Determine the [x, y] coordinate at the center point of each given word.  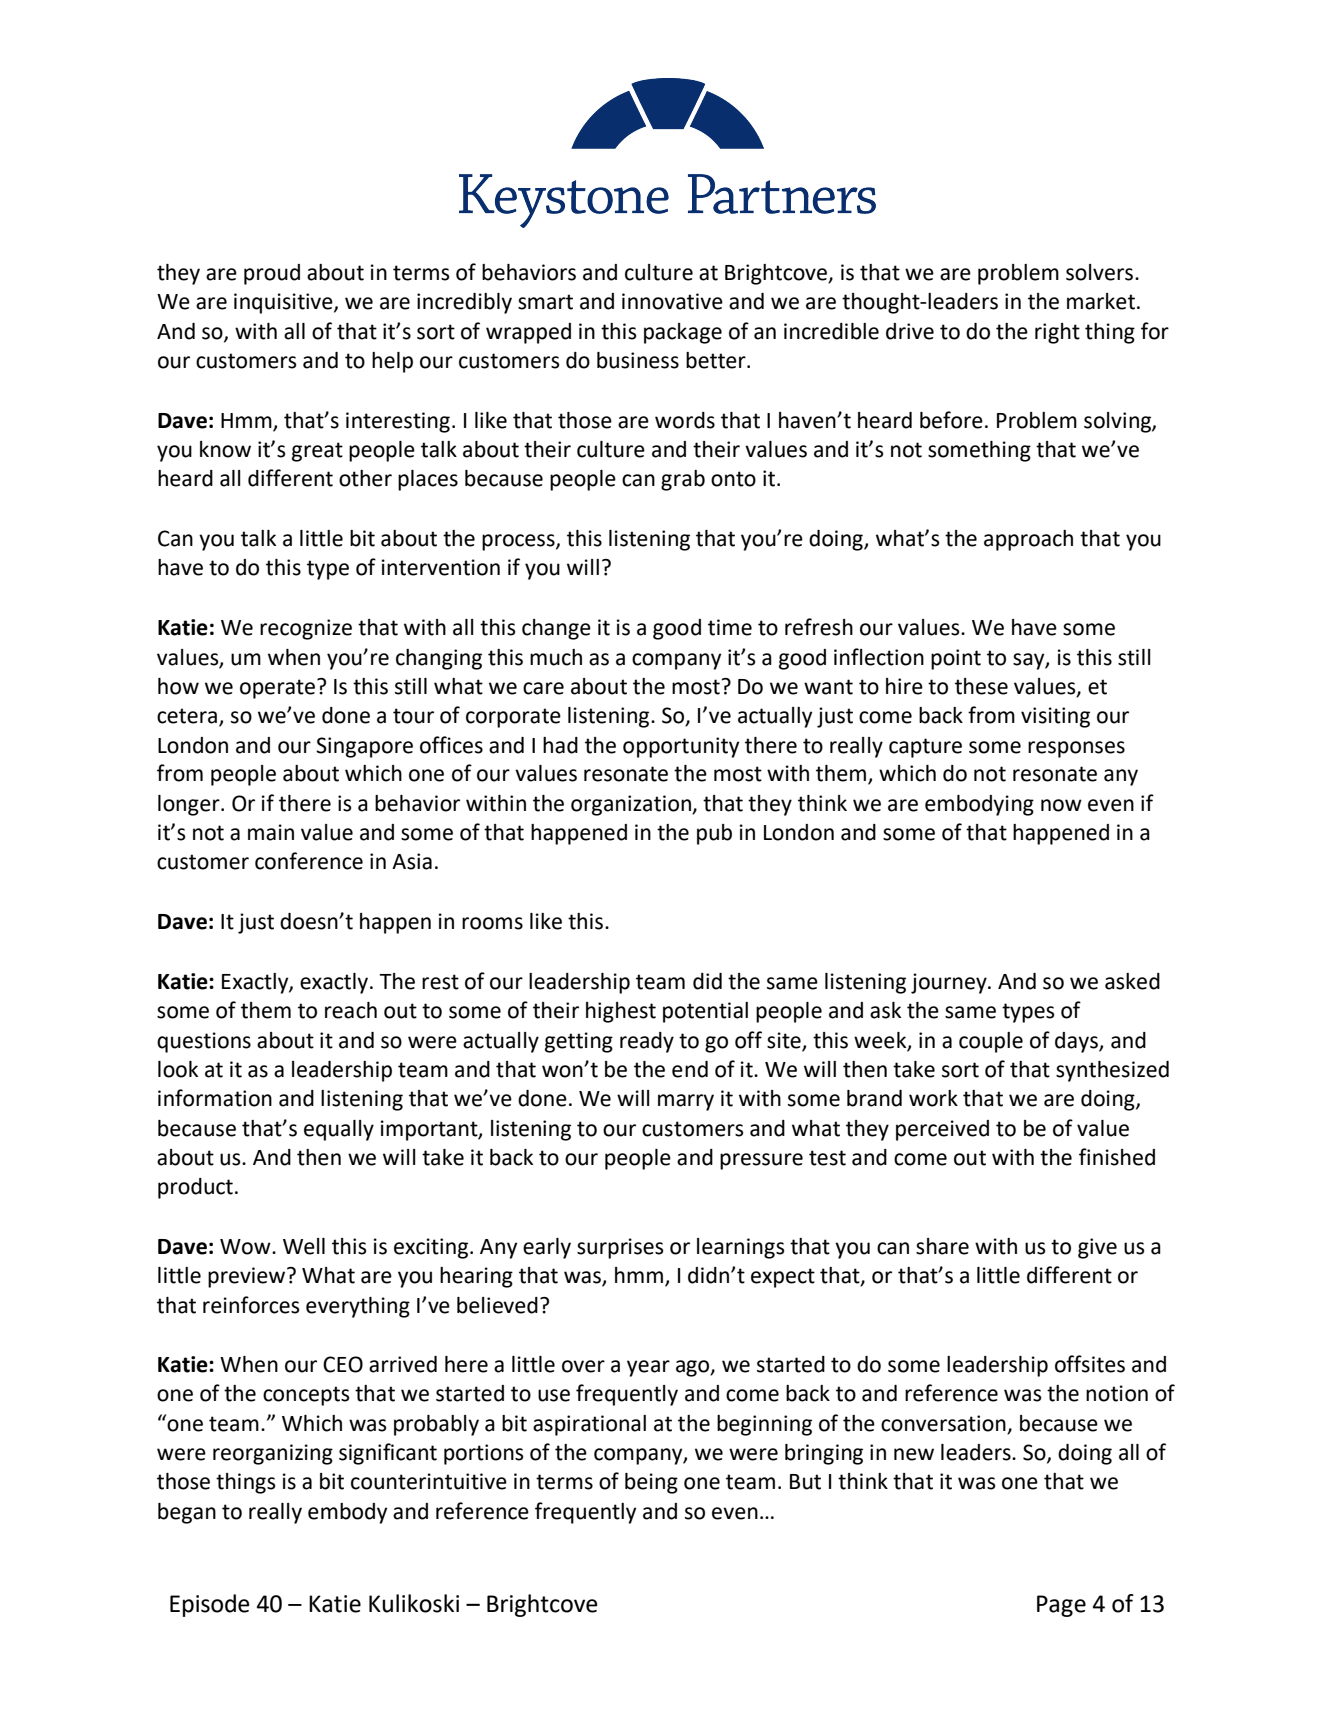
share [942, 1246]
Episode [210, 1605]
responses [1076, 749]
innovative [672, 301]
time [730, 627]
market [1101, 301]
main [271, 832]
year [648, 1368]
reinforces [251, 1305]
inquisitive [284, 303]
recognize [306, 629]
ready [647, 1042]
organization [632, 805]
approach [1028, 540]
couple [991, 1042]
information [215, 1098]
